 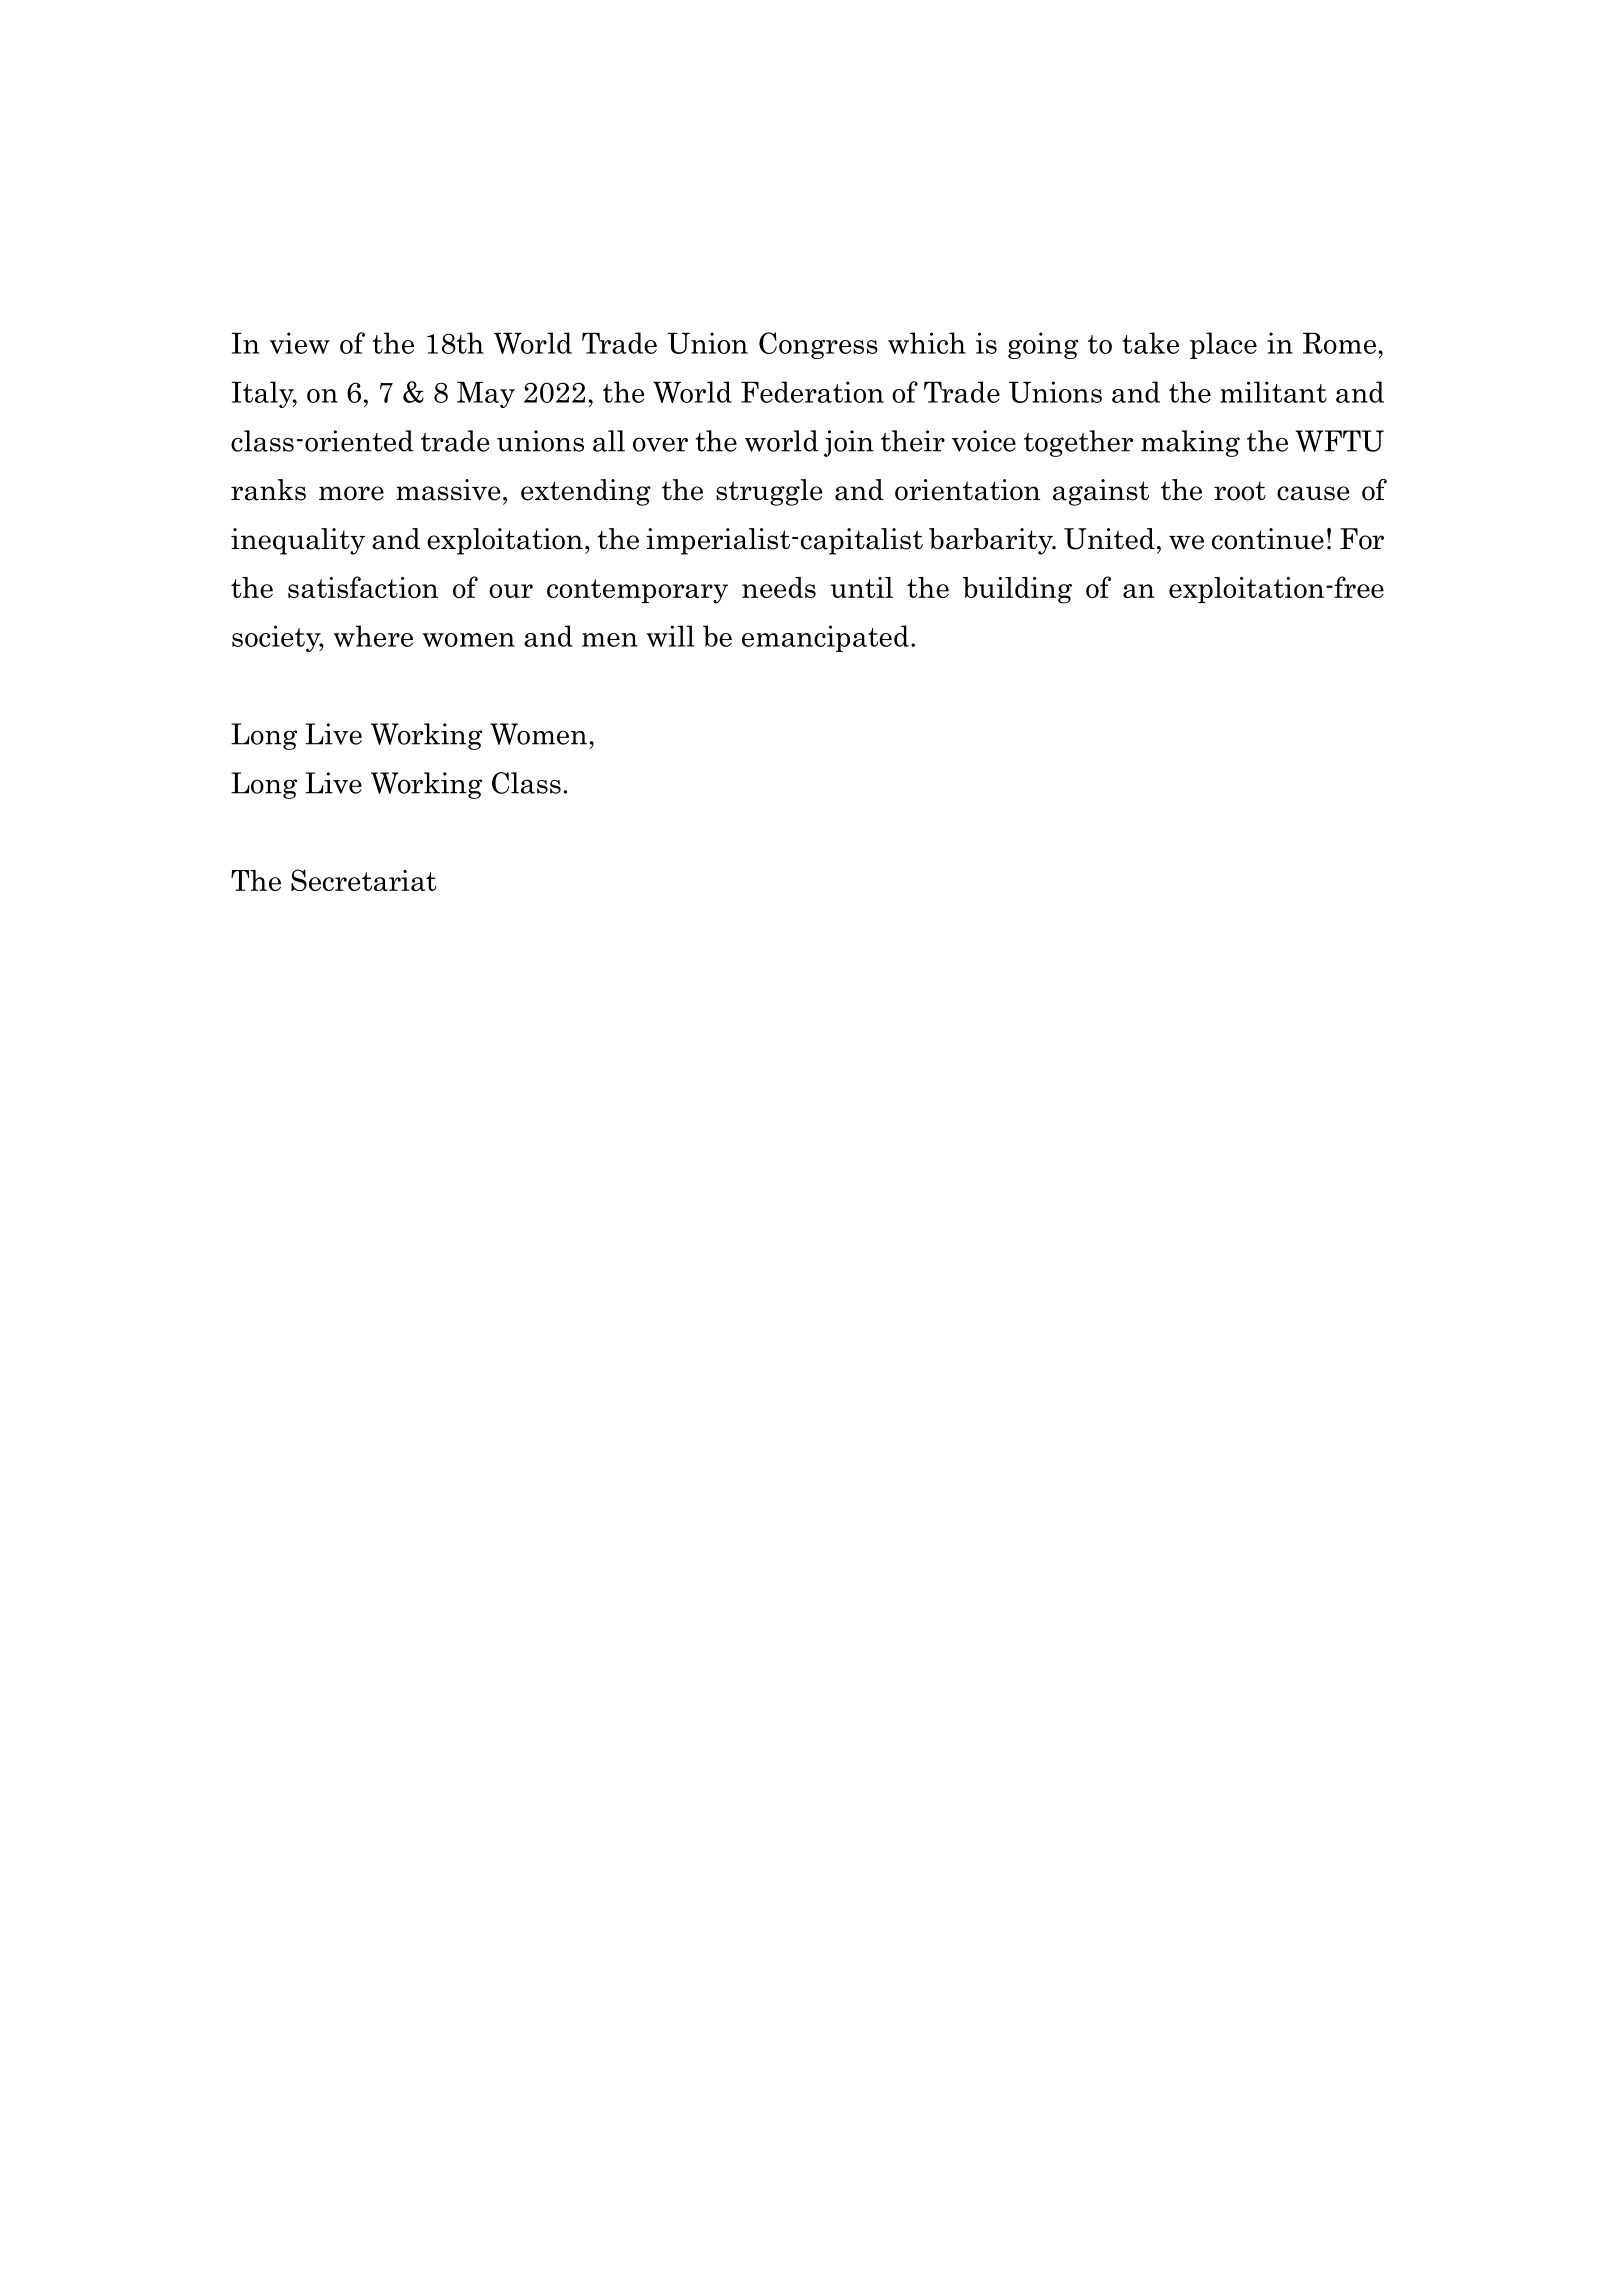 What do you see at coordinates (373, 636) in the screenshot?
I see `where` at bounding box center [373, 636].
